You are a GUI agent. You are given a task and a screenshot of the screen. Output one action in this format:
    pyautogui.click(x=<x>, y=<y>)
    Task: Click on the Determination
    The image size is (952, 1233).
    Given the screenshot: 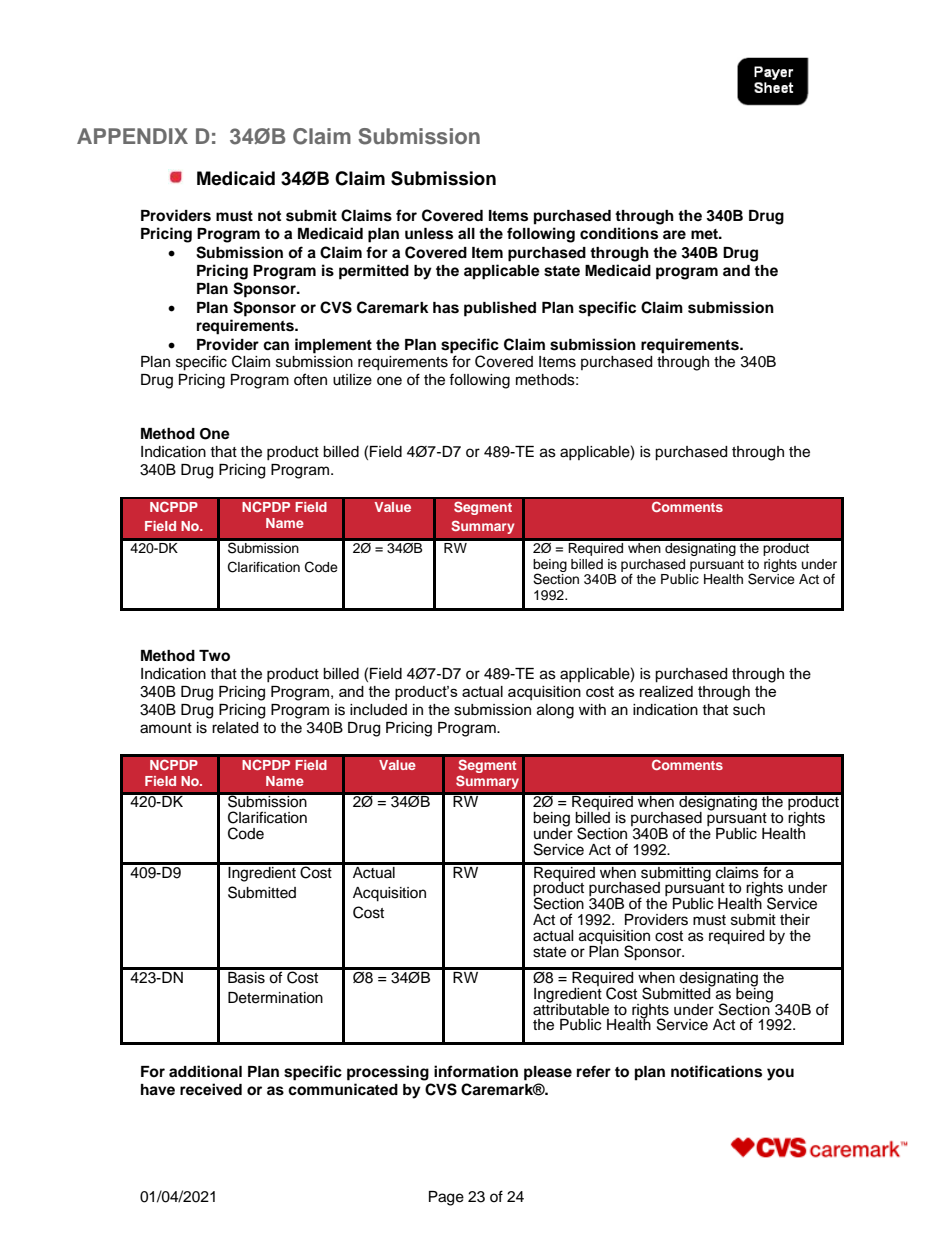 What is the action you would take?
    pyautogui.click(x=275, y=998)
